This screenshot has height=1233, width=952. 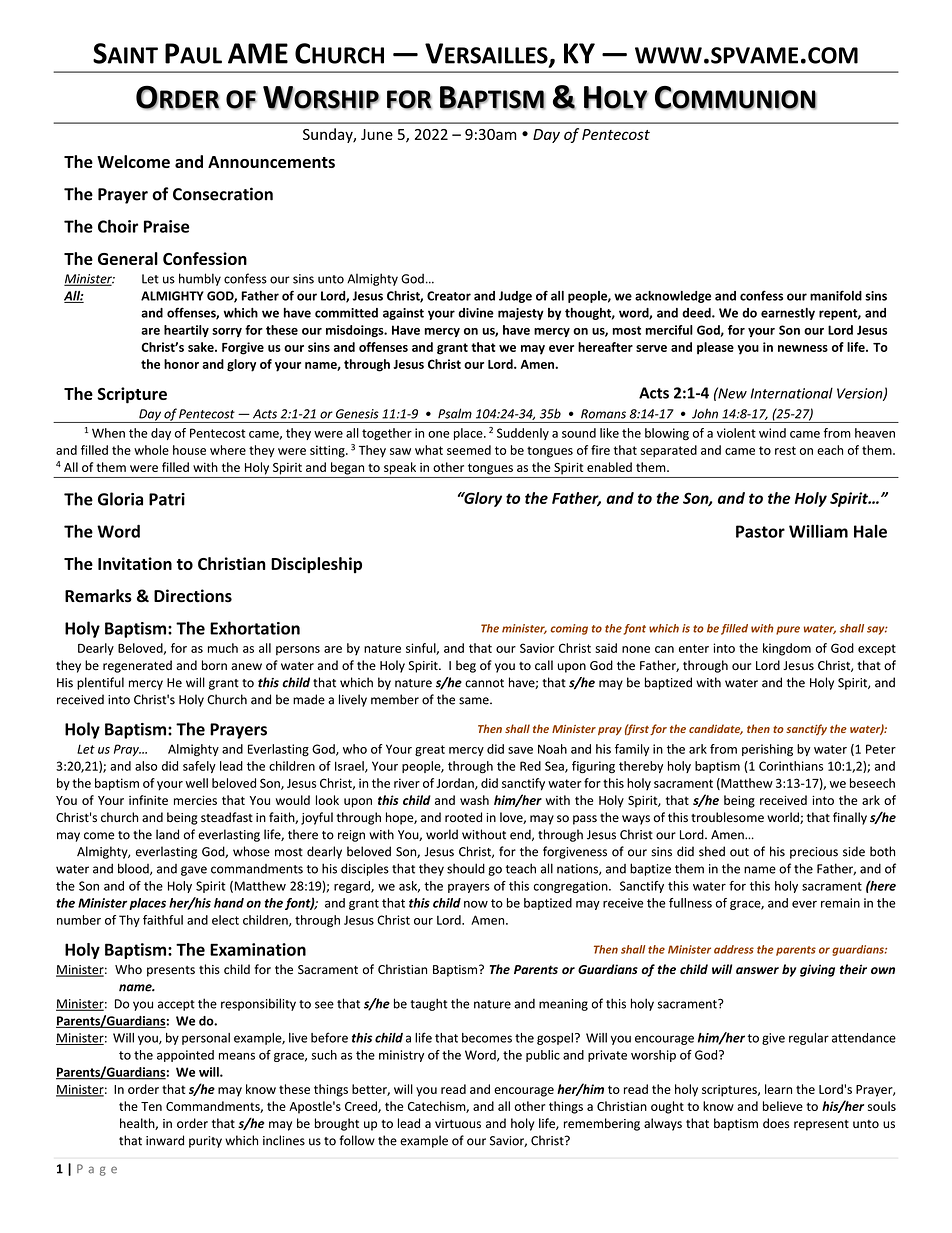 I want to click on pure, so click(x=788, y=630).
